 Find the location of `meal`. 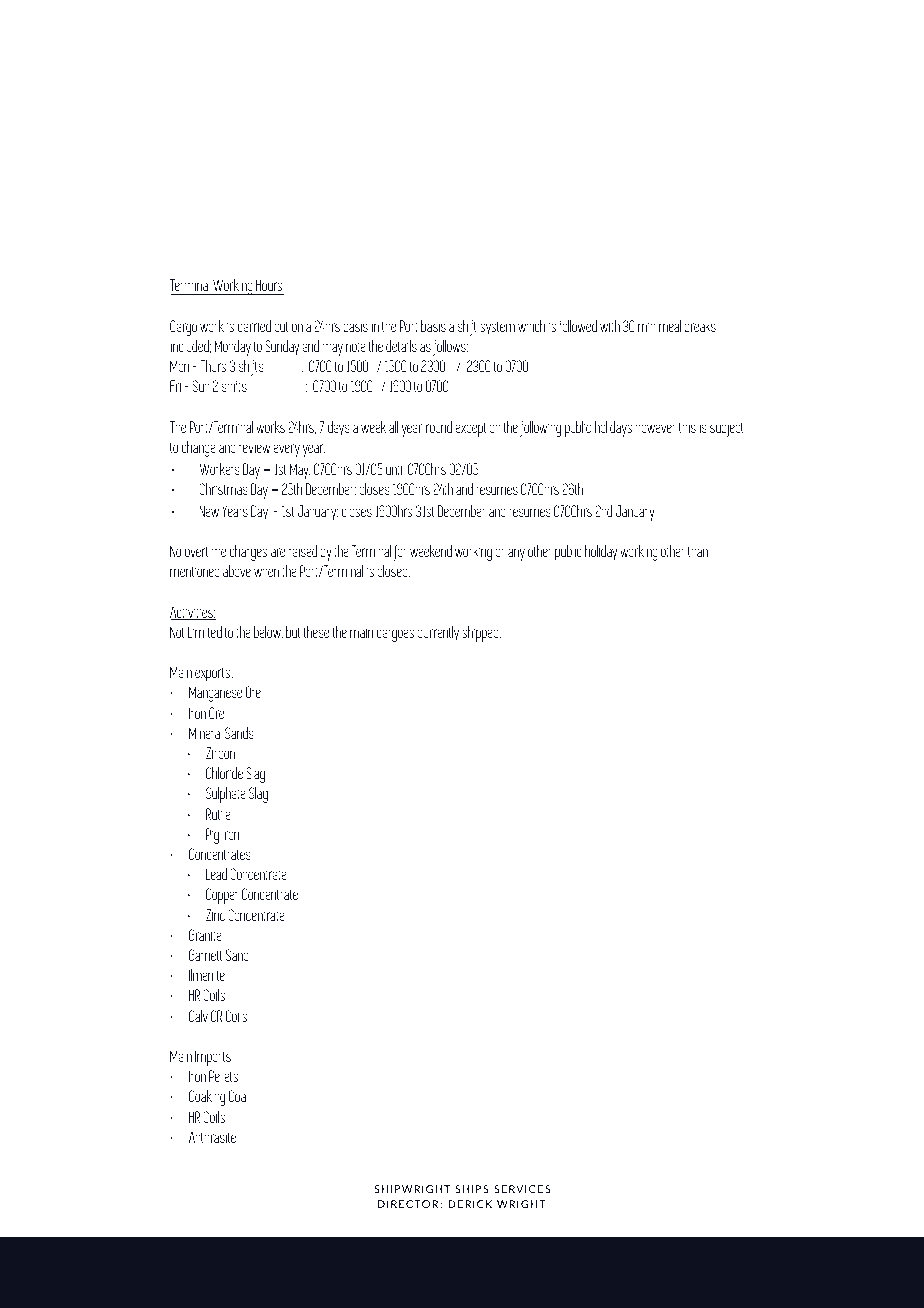

meal is located at coordinates (670, 326).
